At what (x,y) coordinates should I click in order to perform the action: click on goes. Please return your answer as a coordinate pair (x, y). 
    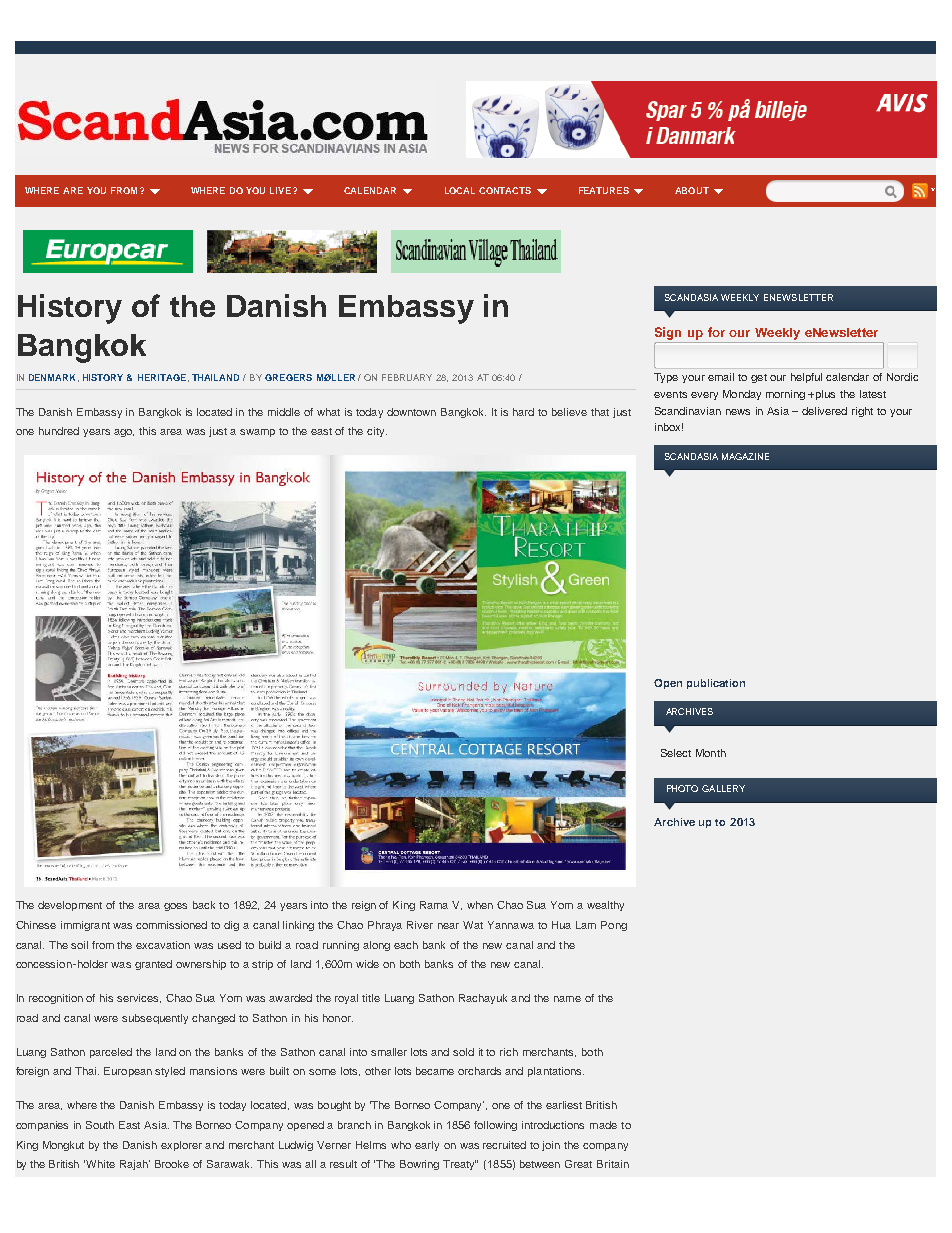
    Looking at the image, I should click on (175, 907).
